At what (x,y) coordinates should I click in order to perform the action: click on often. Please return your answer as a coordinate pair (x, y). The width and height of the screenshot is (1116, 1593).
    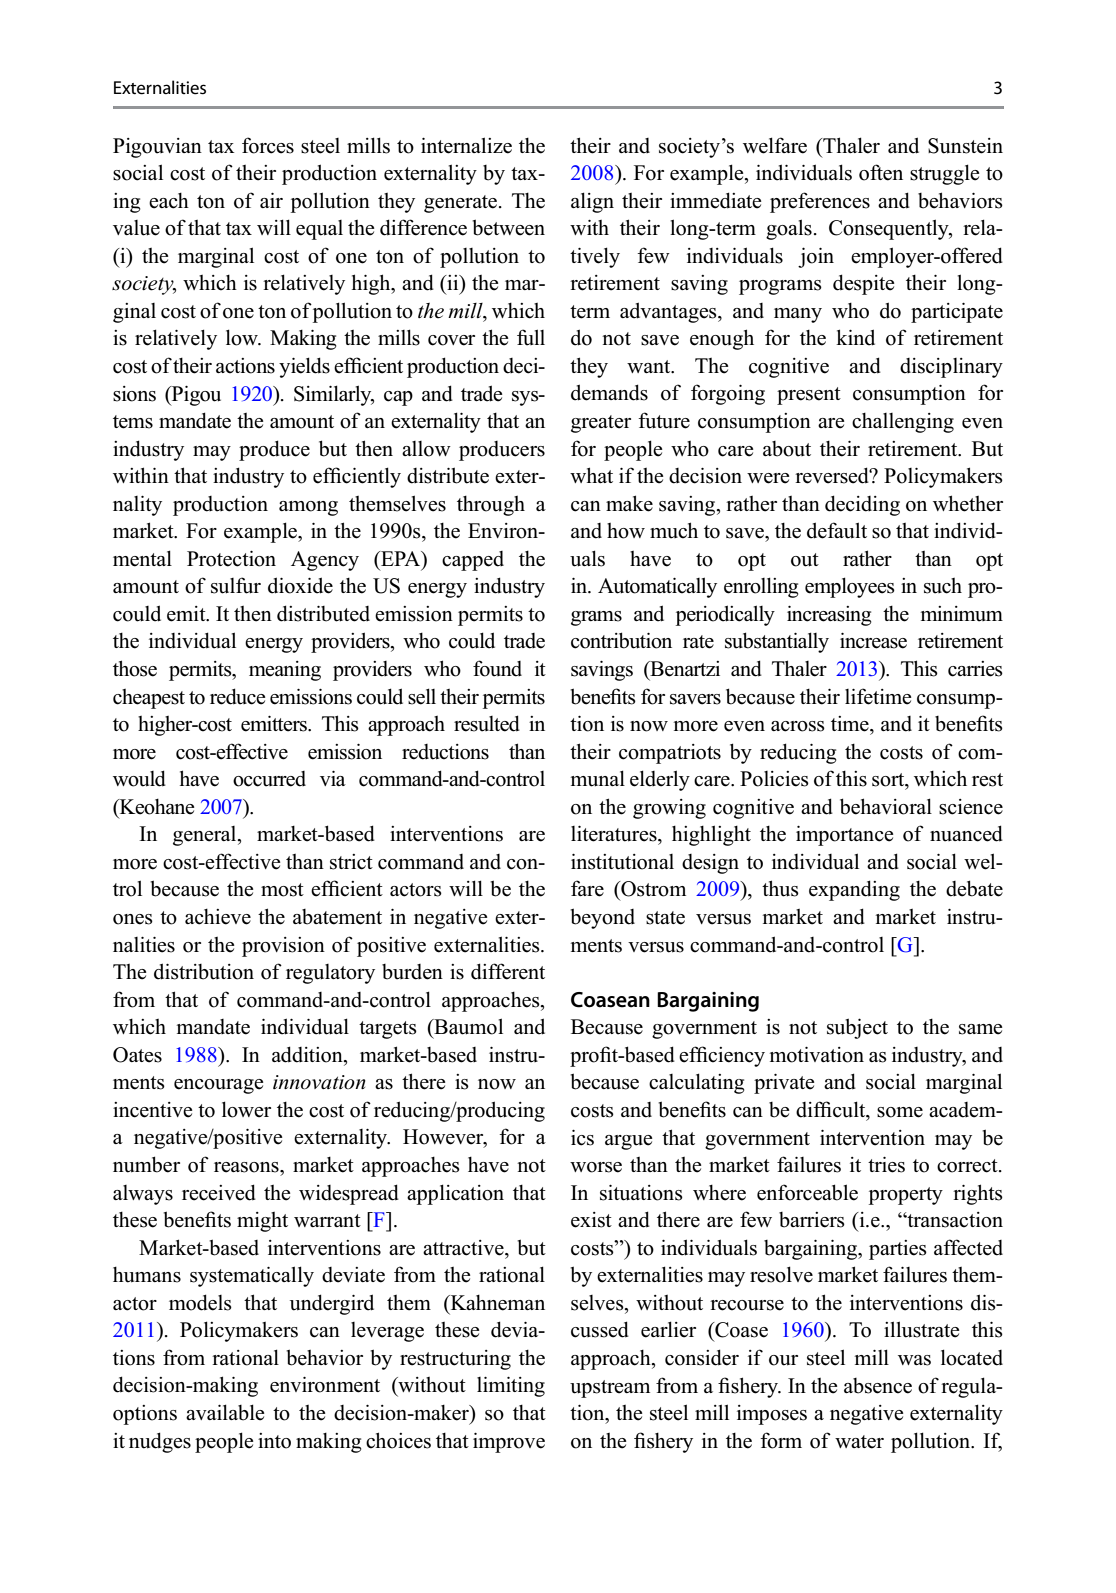
    Looking at the image, I should click on (881, 172).
